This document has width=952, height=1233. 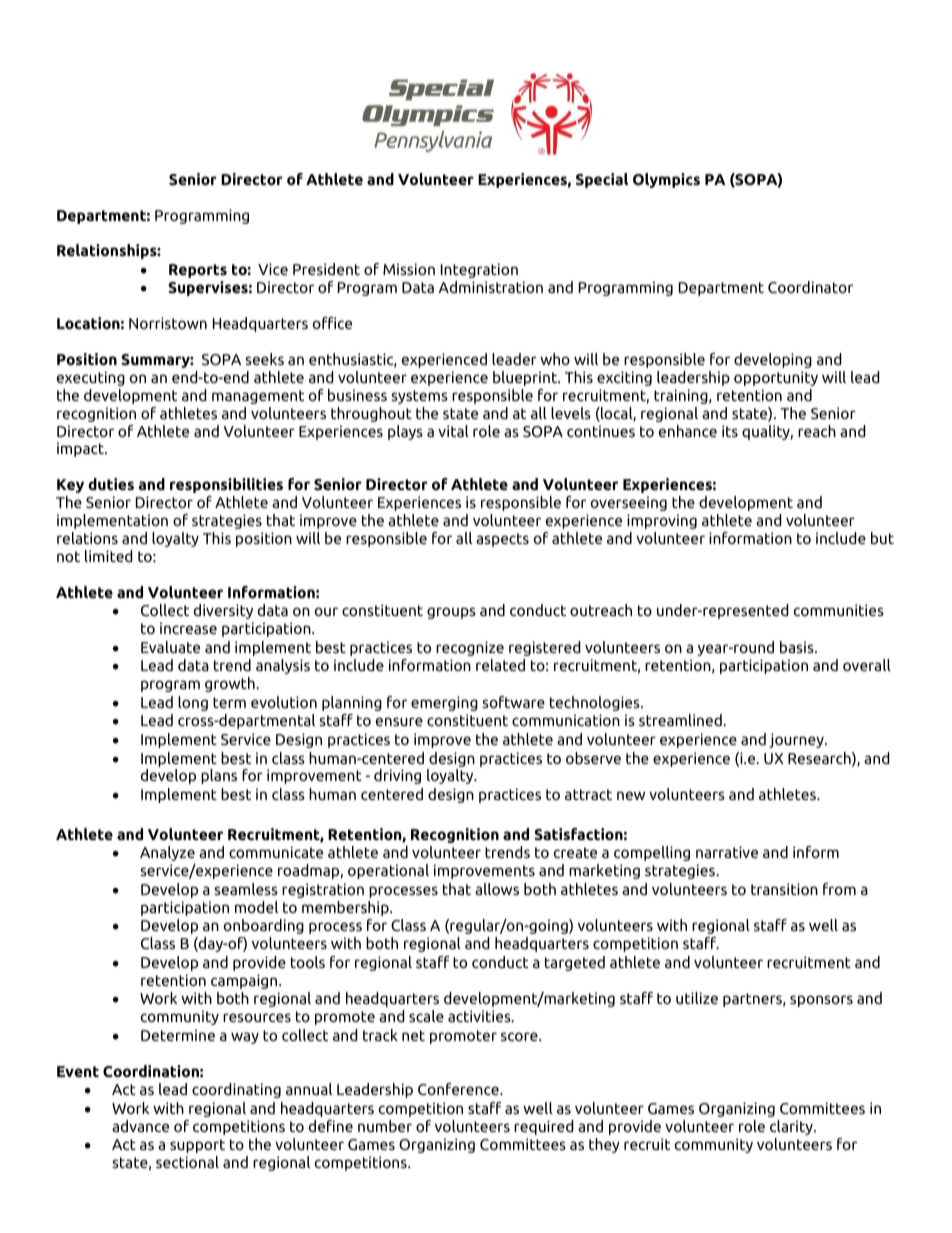 I want to click on Analyze, so click(x=167, y=853).
